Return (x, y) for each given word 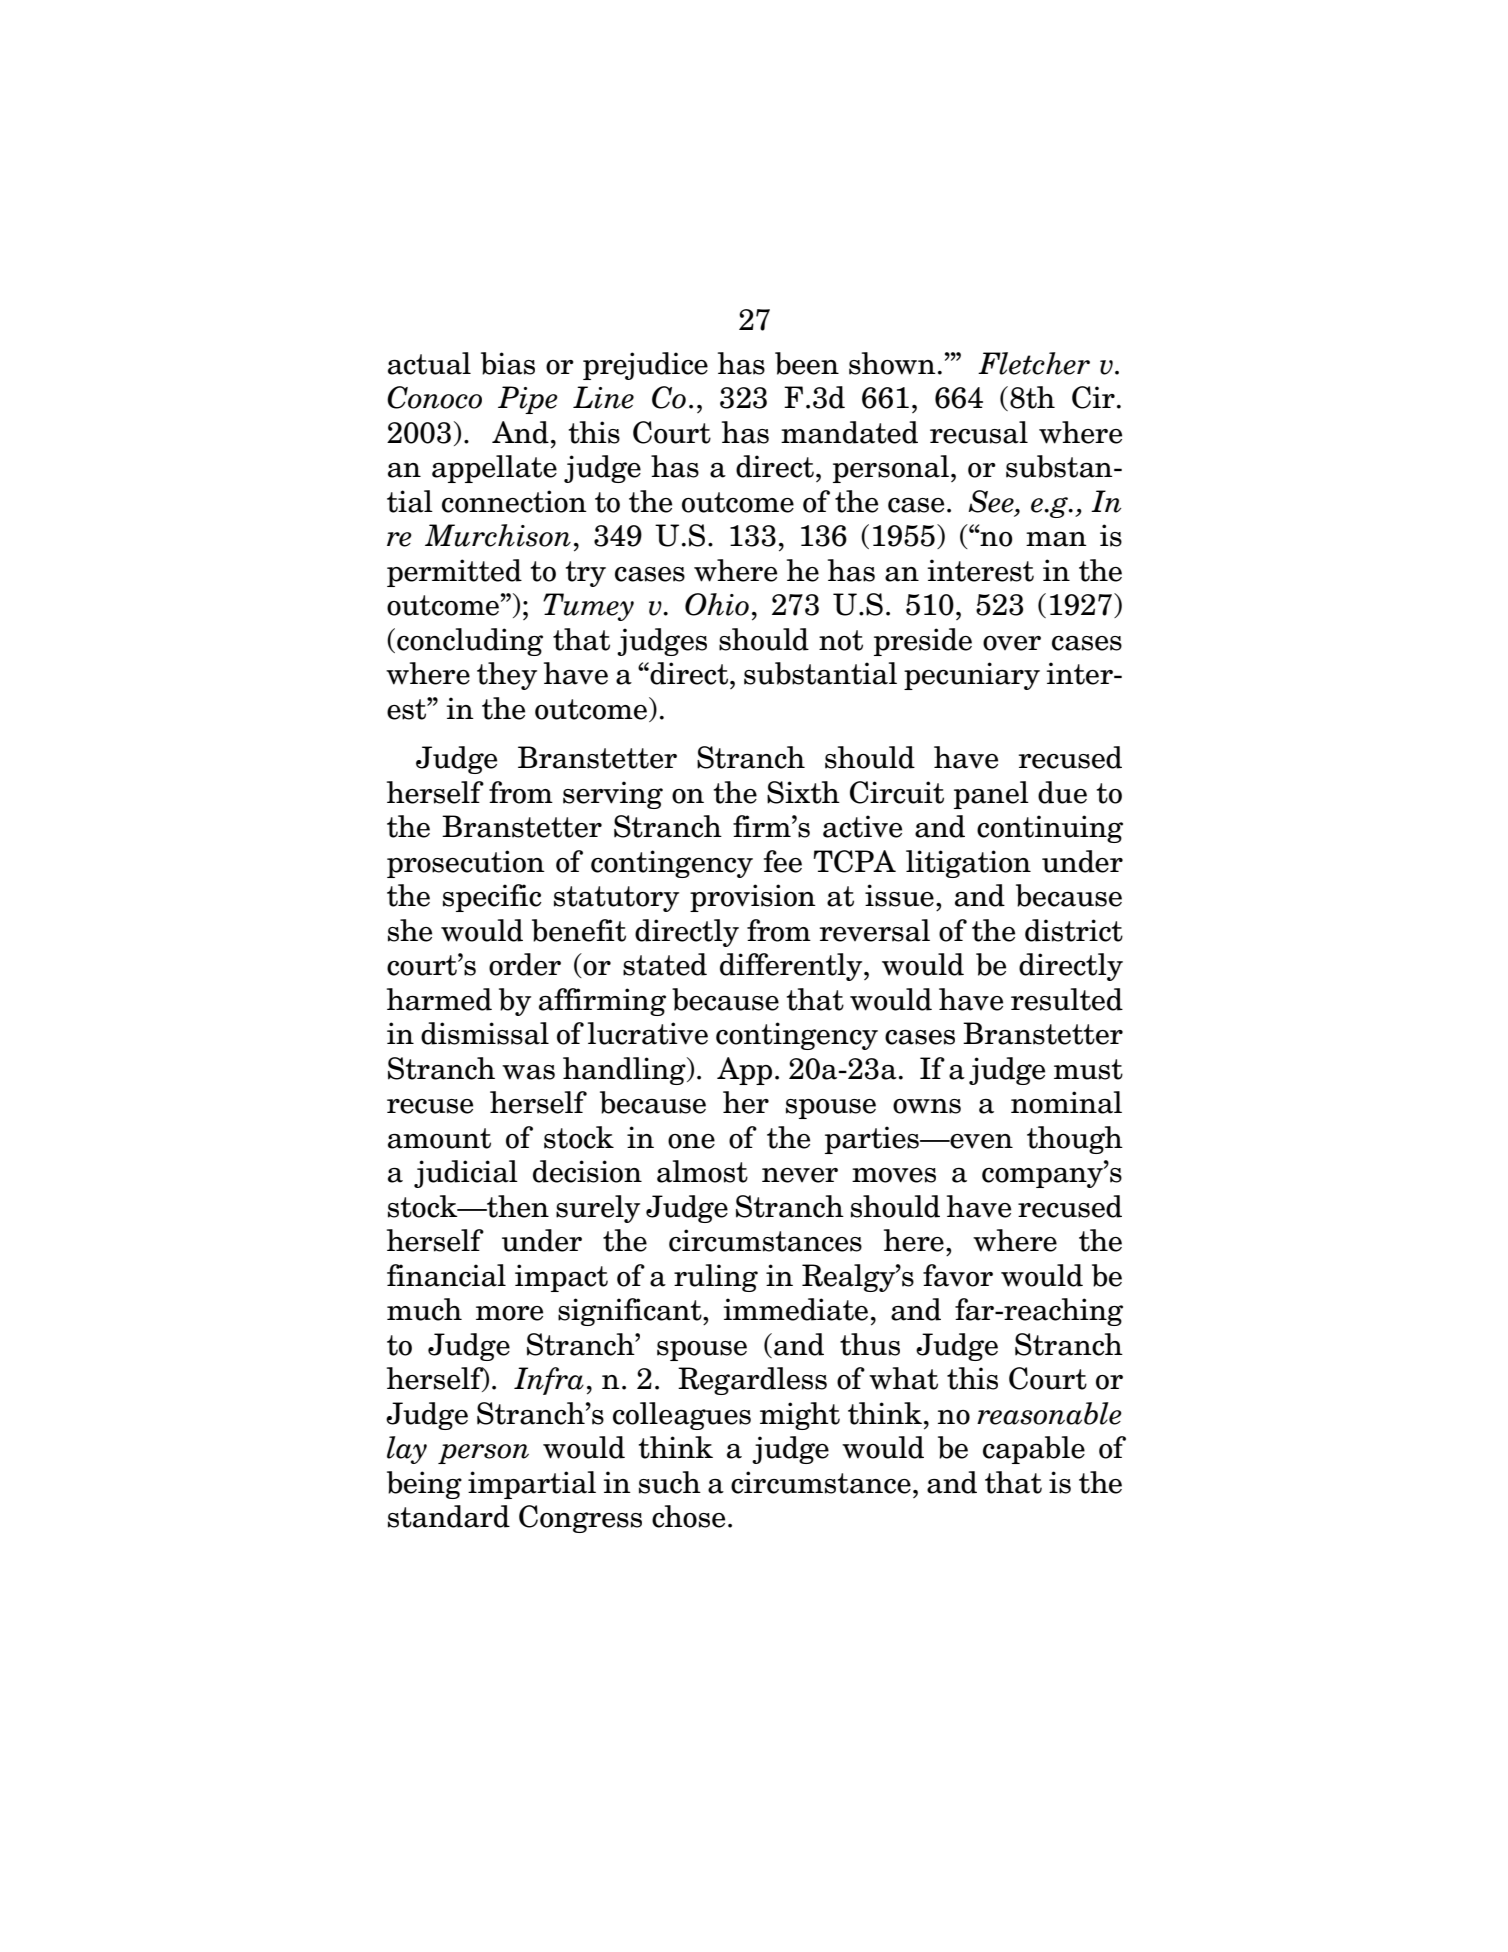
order (525, 964)
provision (753, 898)
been (807, 363)
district (1074, 930)
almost (702, 1171)
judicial (466, 1174)
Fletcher (1034, 363)
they (507, 676)
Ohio (717, 604)
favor (958, 1275)
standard (449, 1516)
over (1012, 643)
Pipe (528, 400)
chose (688, 1516)
